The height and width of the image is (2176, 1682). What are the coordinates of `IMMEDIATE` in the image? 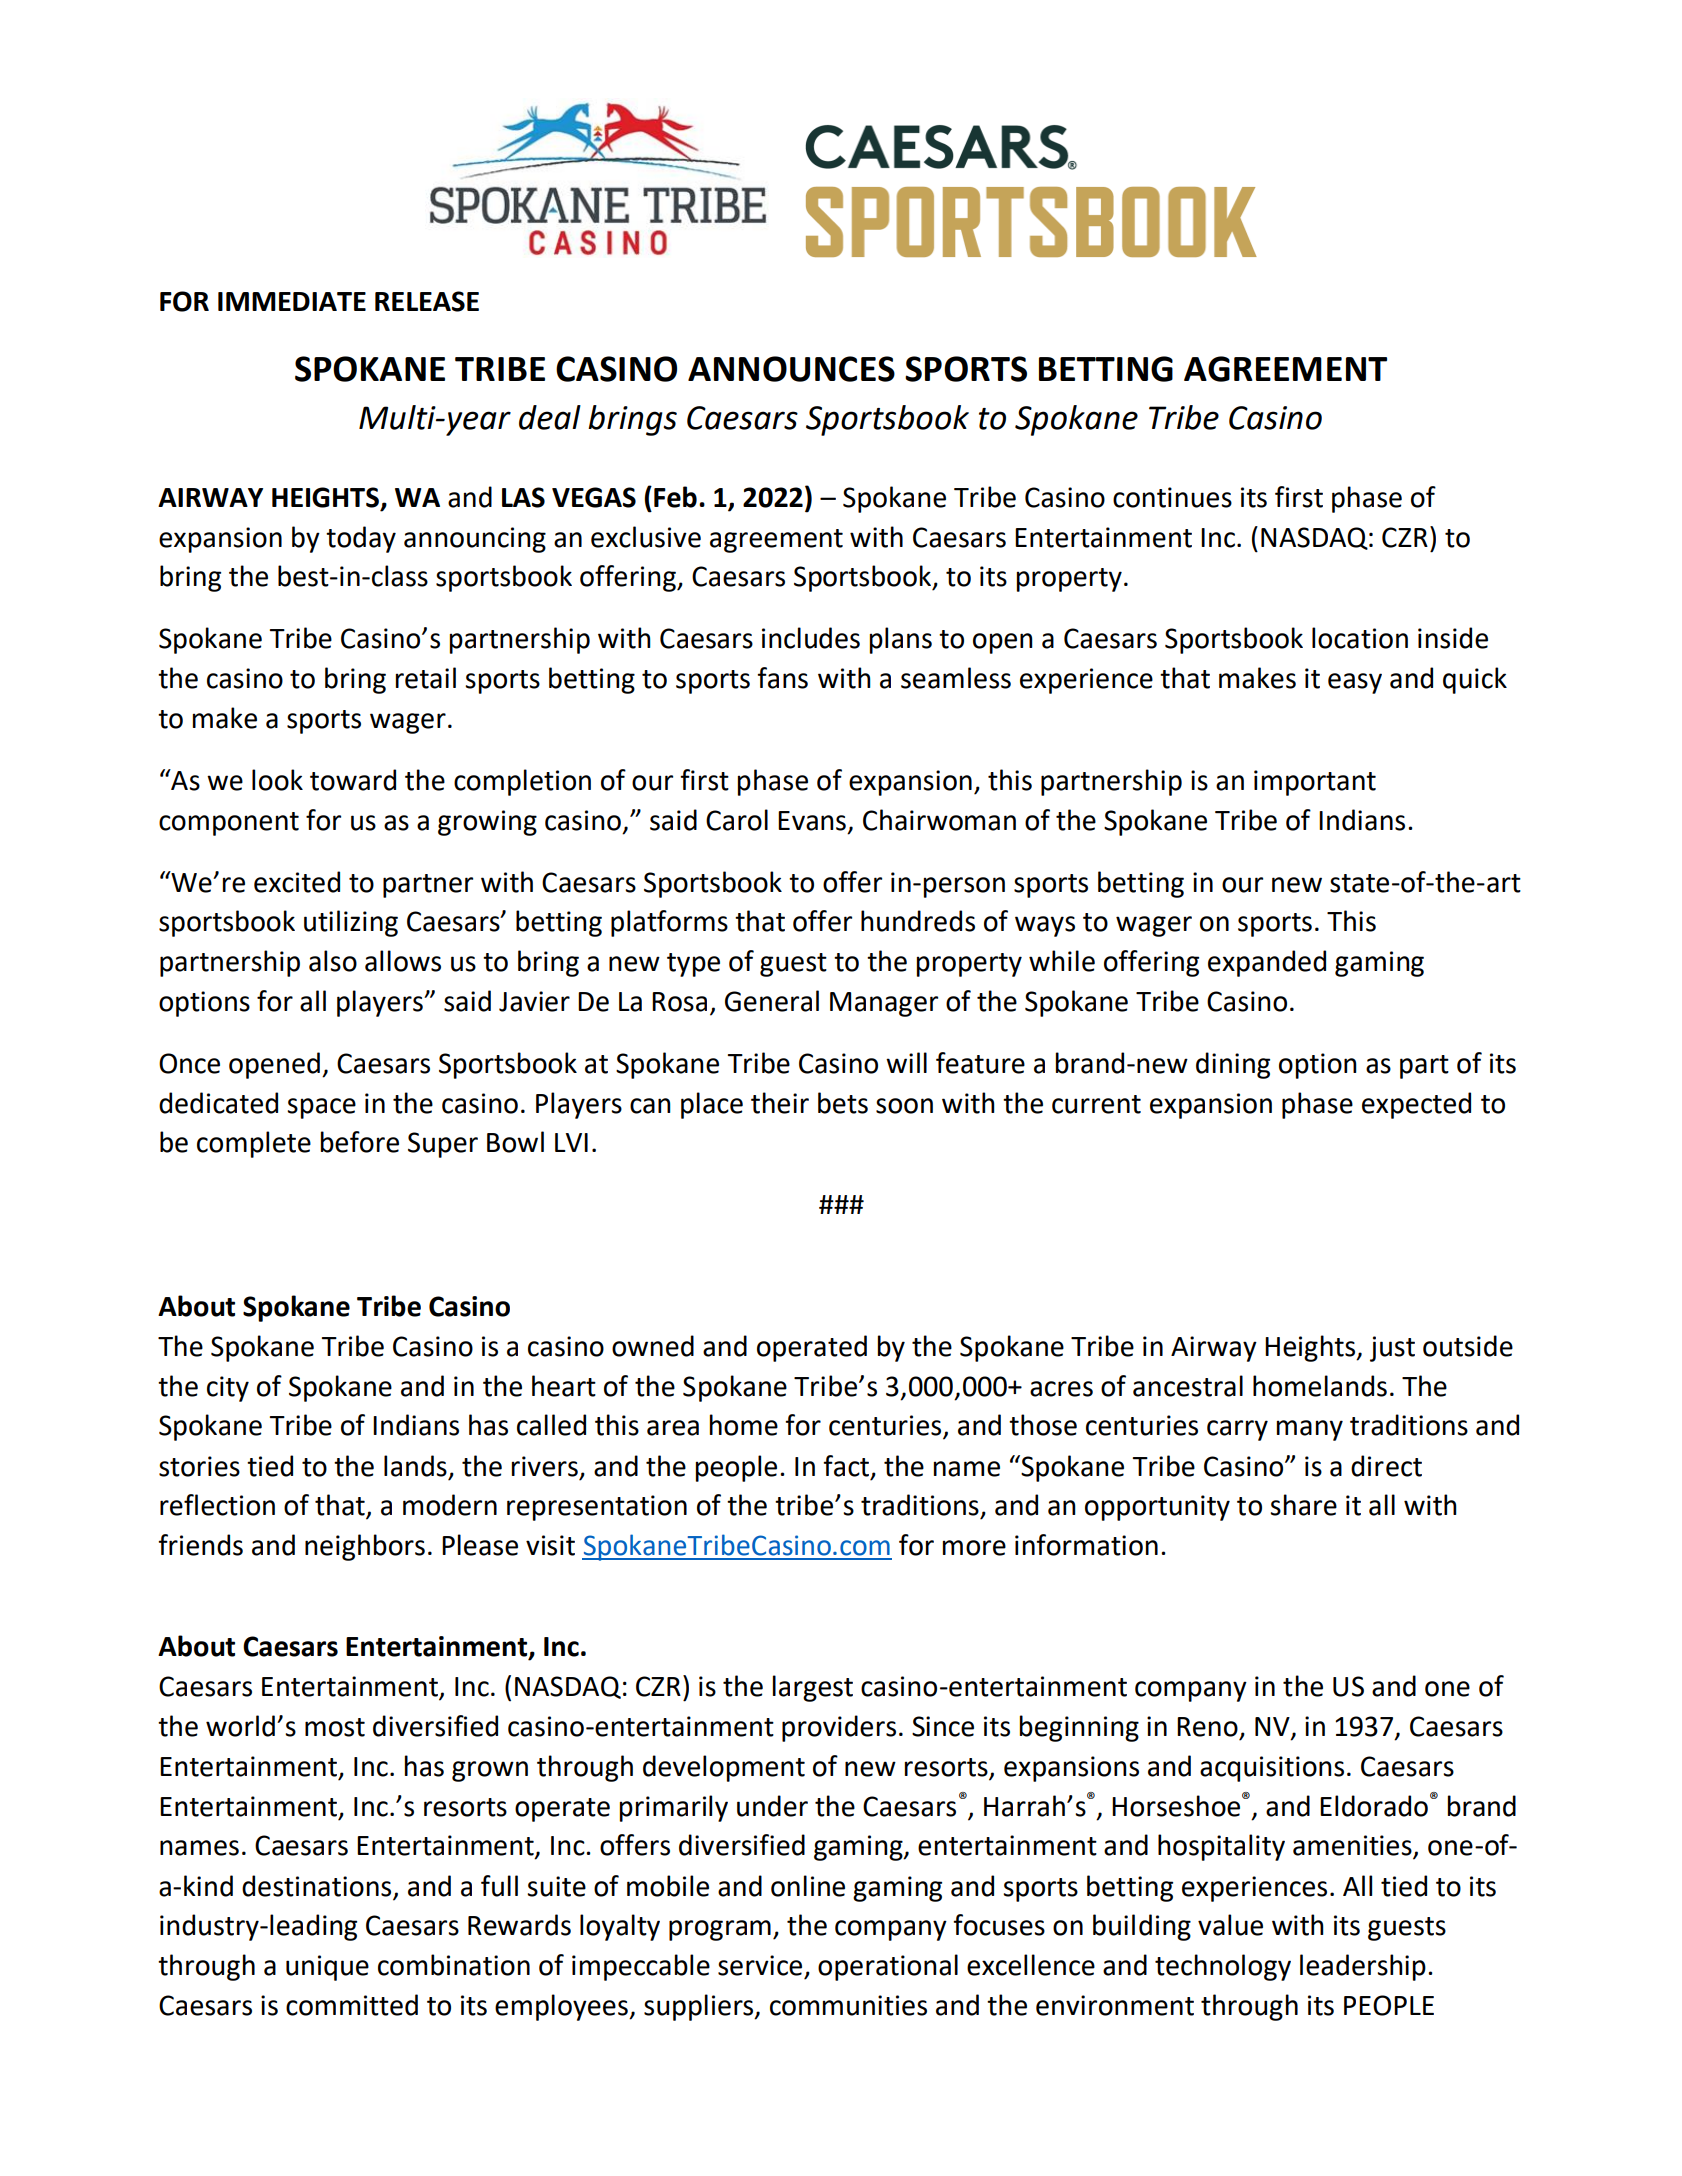 It's located at (292, 301).
